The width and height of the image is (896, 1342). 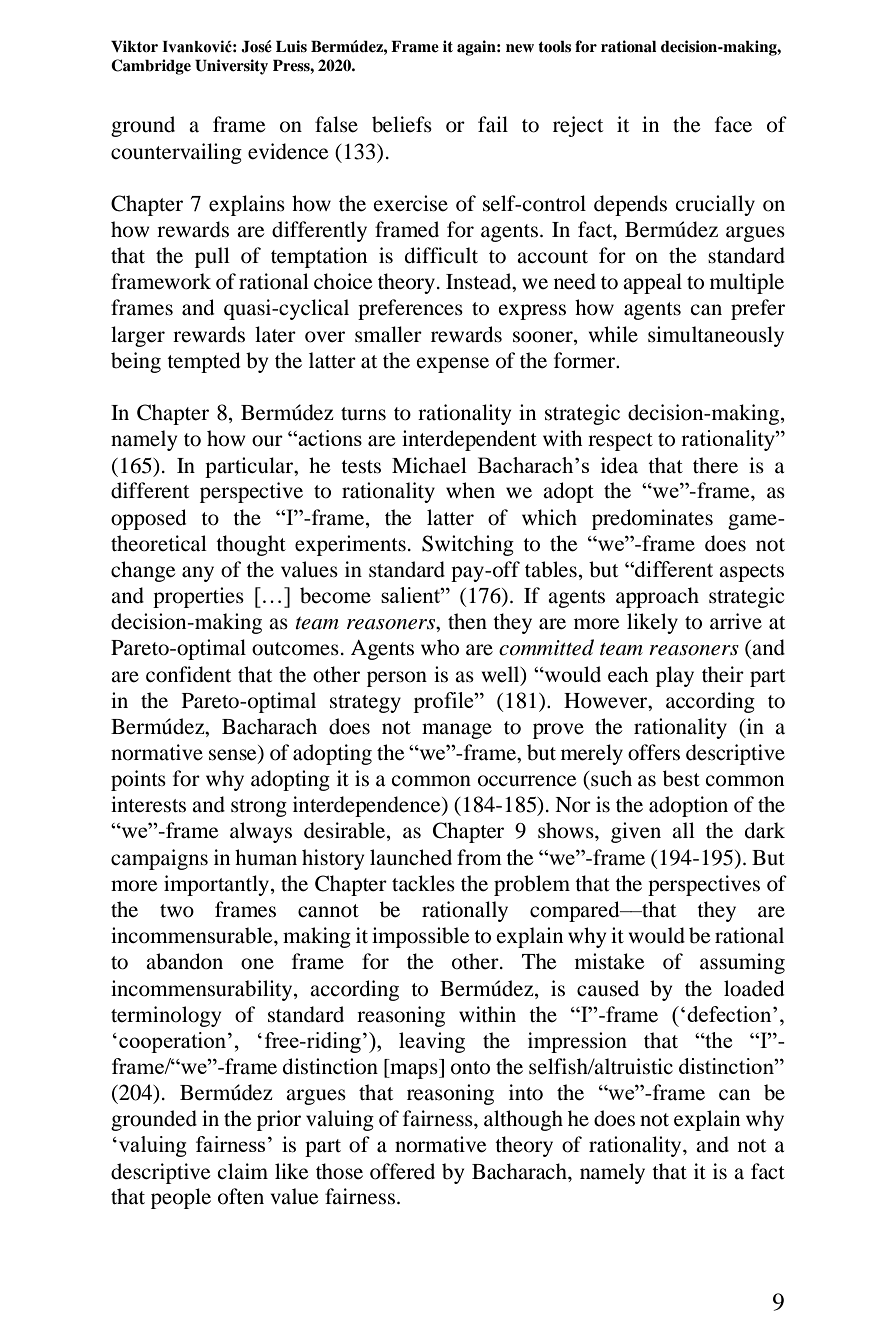 What do you see at coordinates (402, 1171) in the image?
I see `offered` at bounding box center [402, 1171].
